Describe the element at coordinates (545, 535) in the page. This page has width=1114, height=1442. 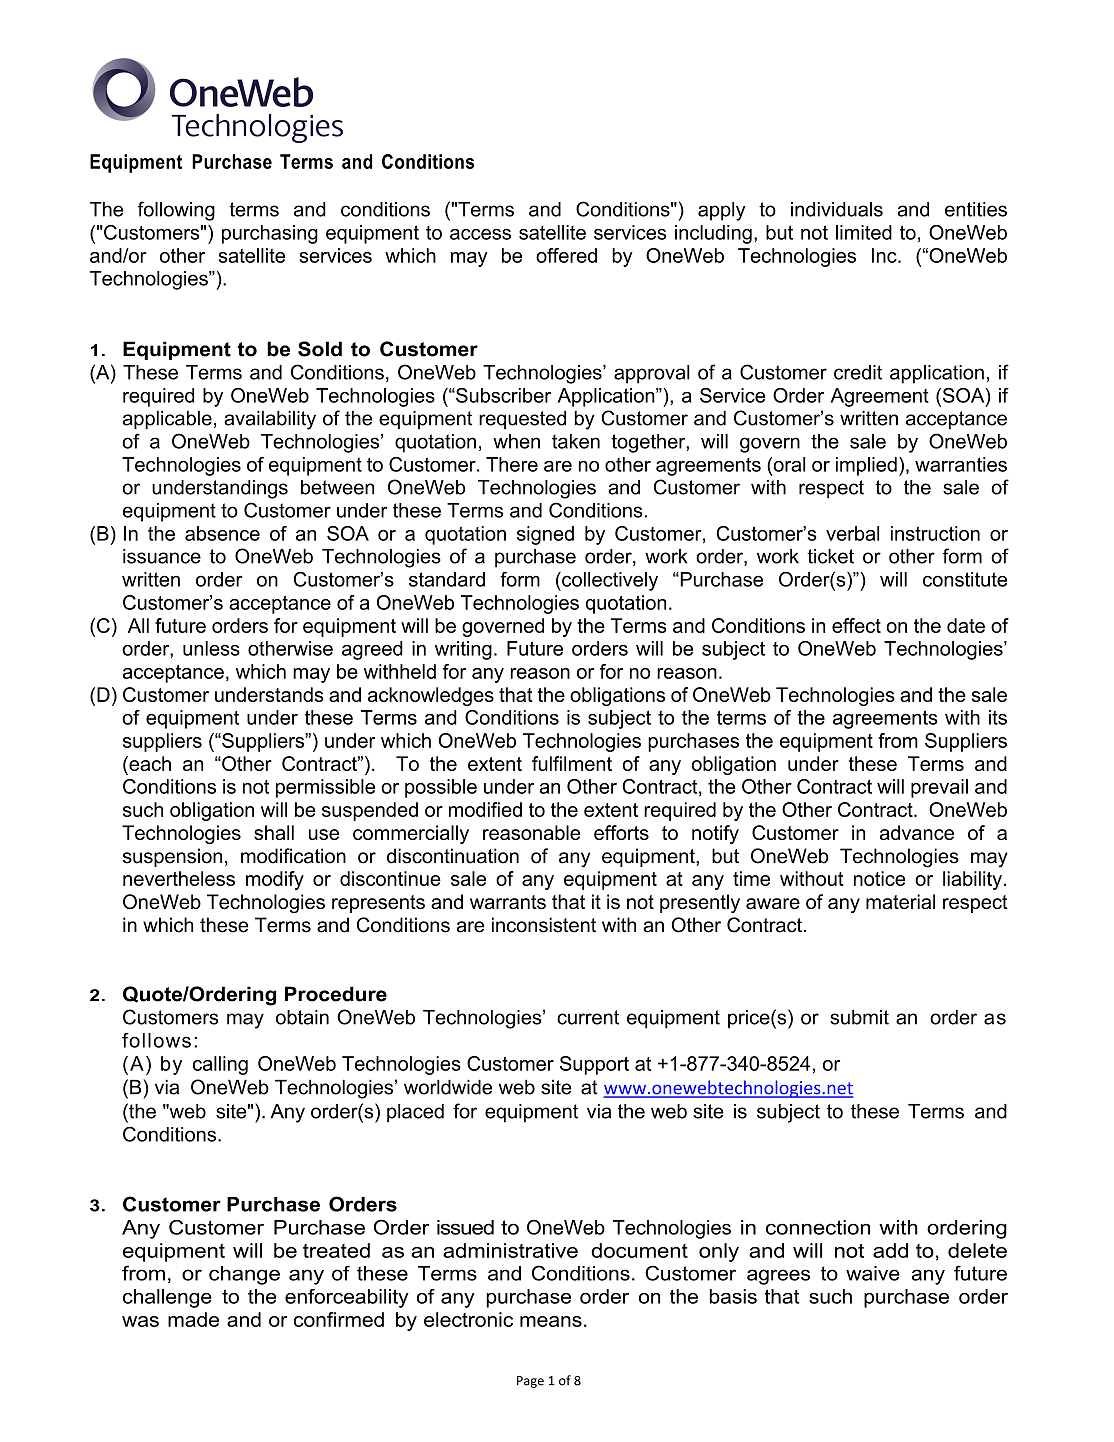
I see `signed` at that location.
